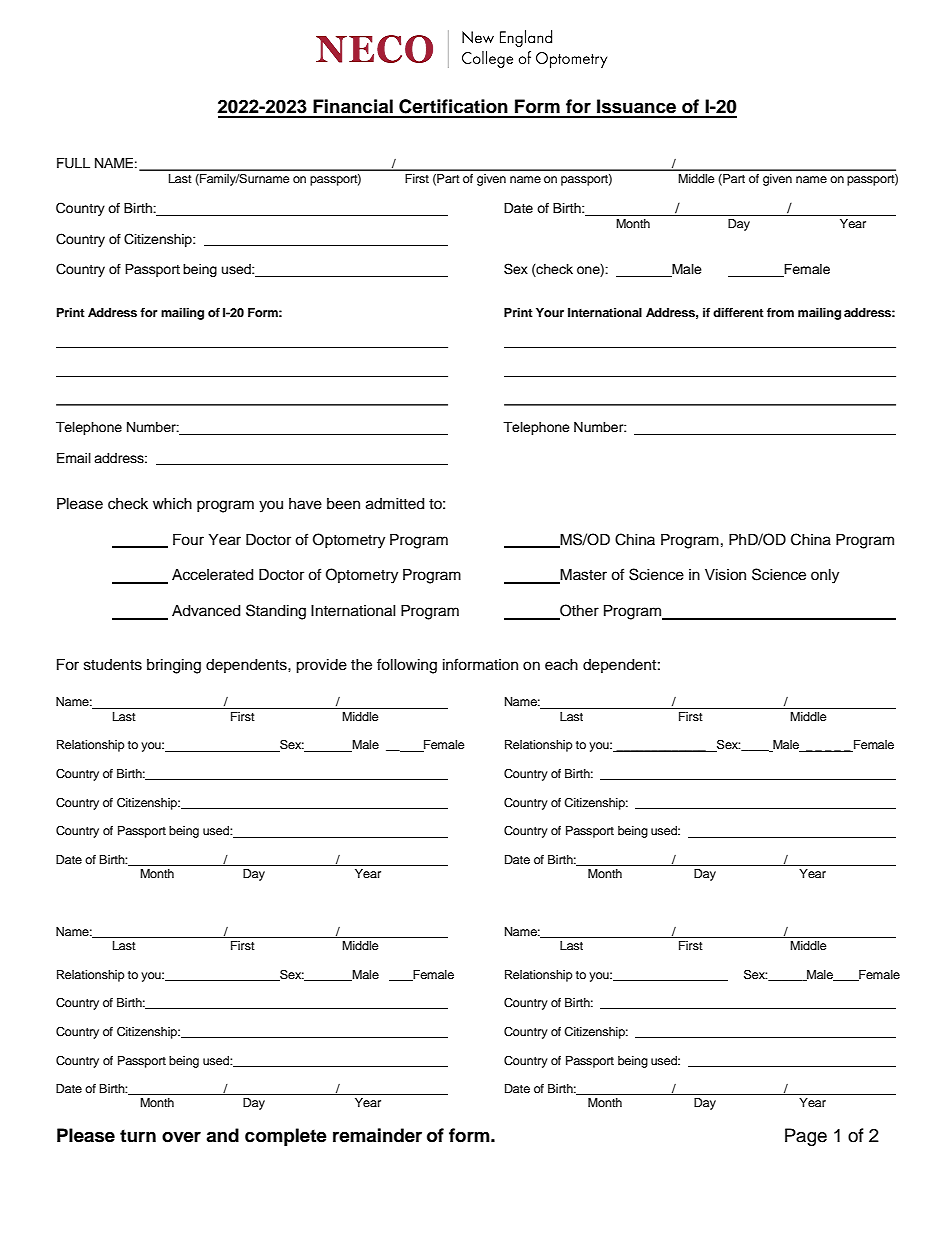  Describe the element at coordinates (725, 575) in the document. I see `Vision` at that location.
